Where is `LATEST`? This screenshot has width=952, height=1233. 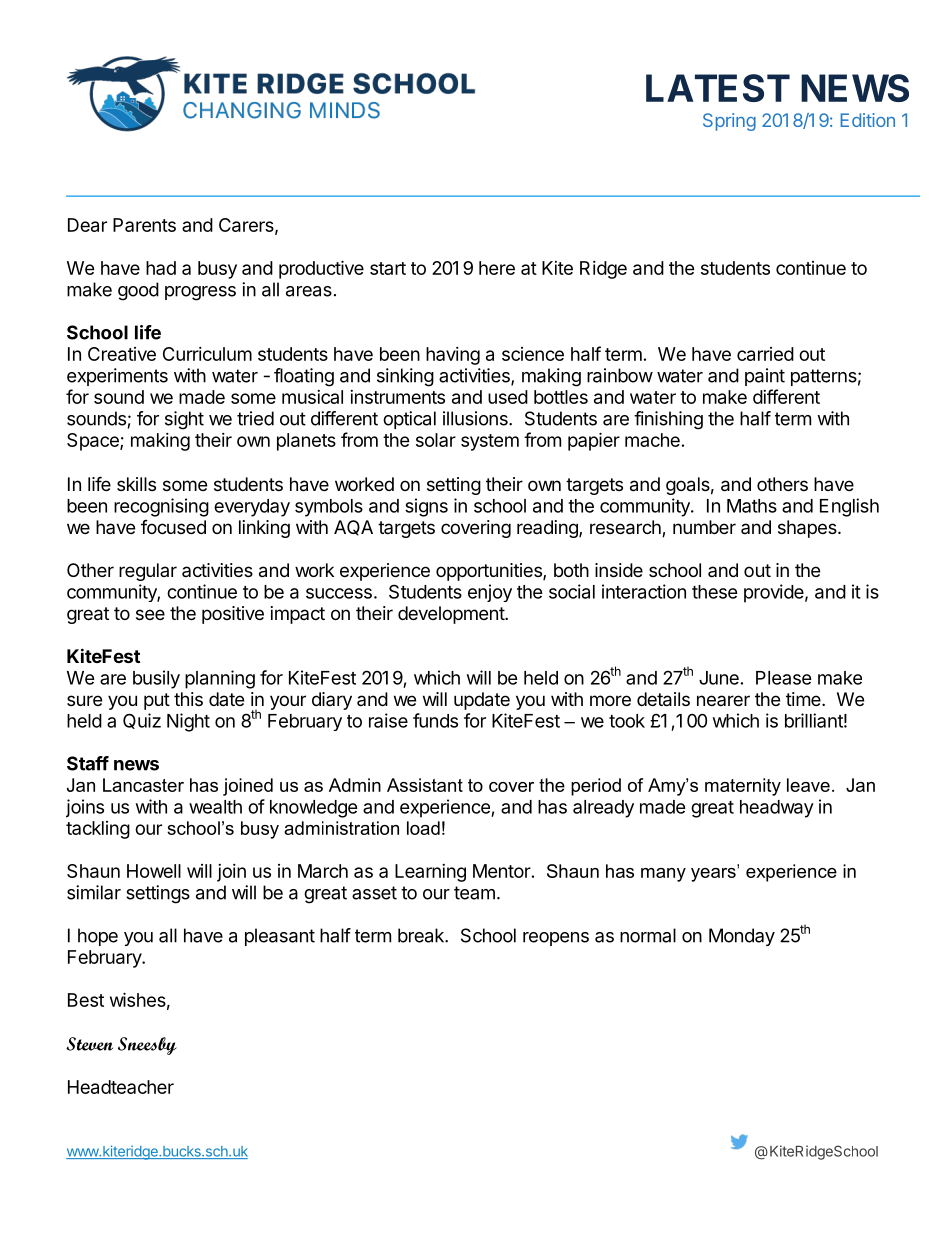 LATEST is located at coordinates (718, 88).
